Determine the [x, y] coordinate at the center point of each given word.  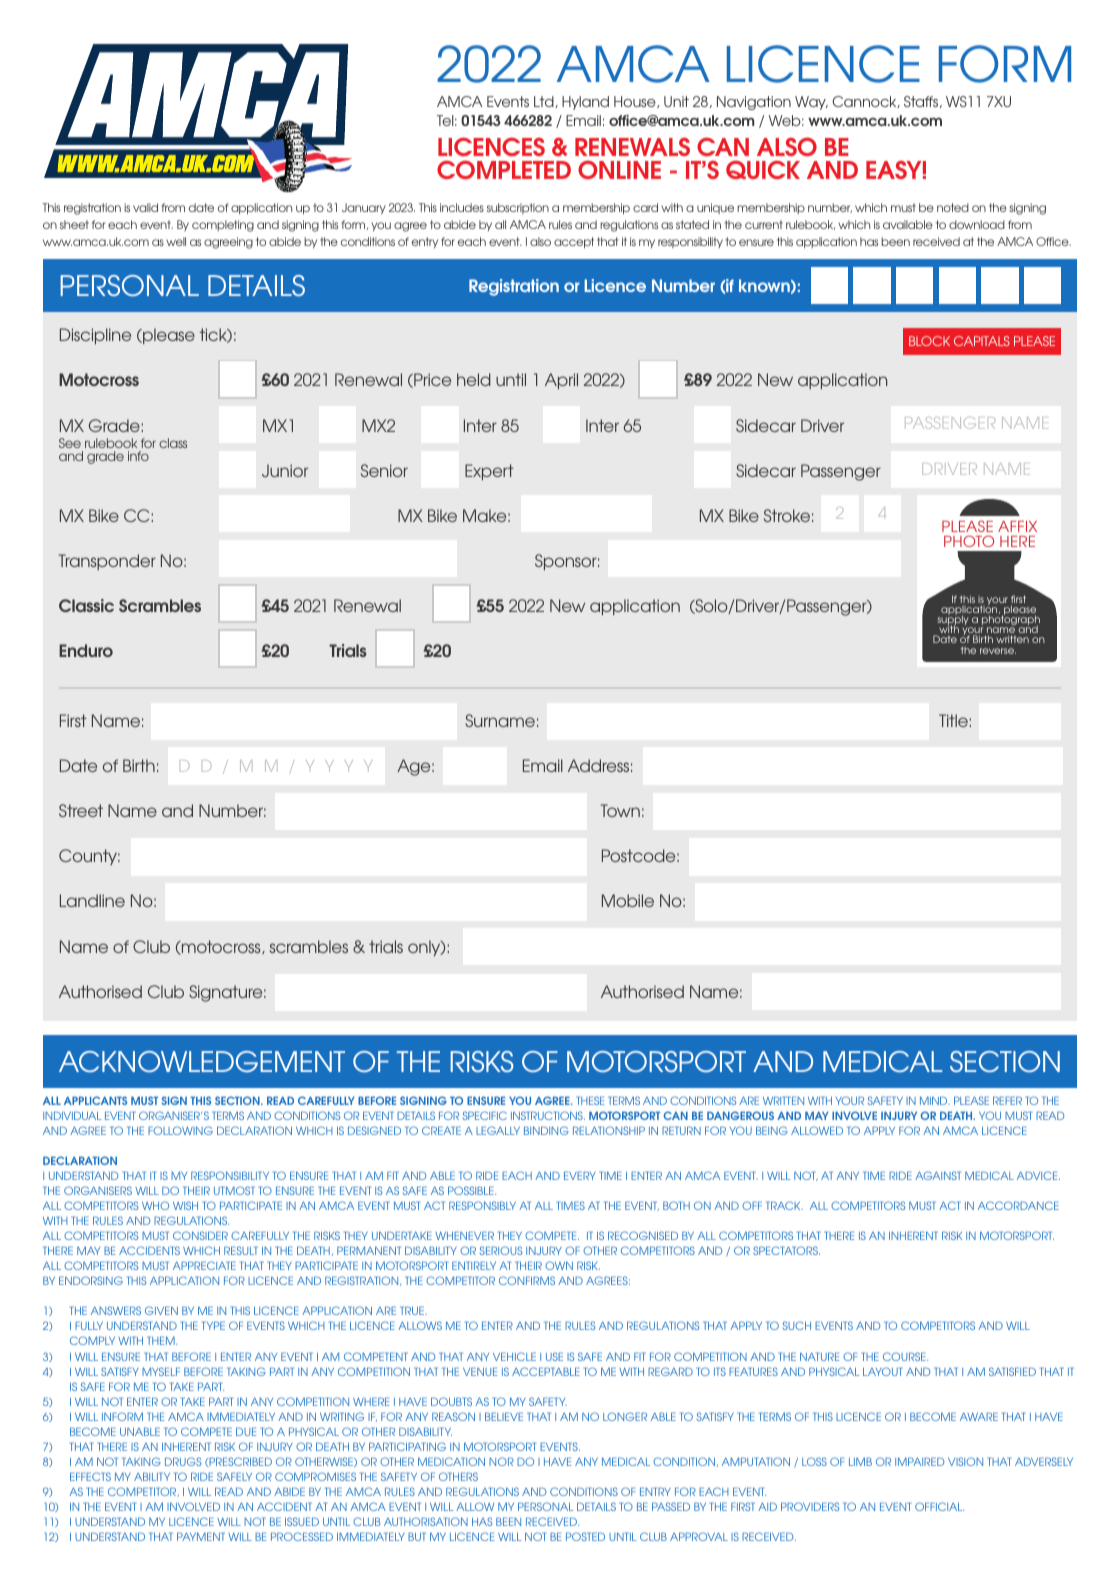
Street [81, 810]
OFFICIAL [939, 1506]
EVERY [580, 1175]
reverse [998, 651]
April [561, 381]
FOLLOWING [180, 1130]
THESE [590, 1100]
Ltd [545, 102]
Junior [285, 470]
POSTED [585, 1536]
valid [145, 207]
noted [953, 207]
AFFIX [1017, 526]
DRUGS [183, 1461]
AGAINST [938, 1175]
